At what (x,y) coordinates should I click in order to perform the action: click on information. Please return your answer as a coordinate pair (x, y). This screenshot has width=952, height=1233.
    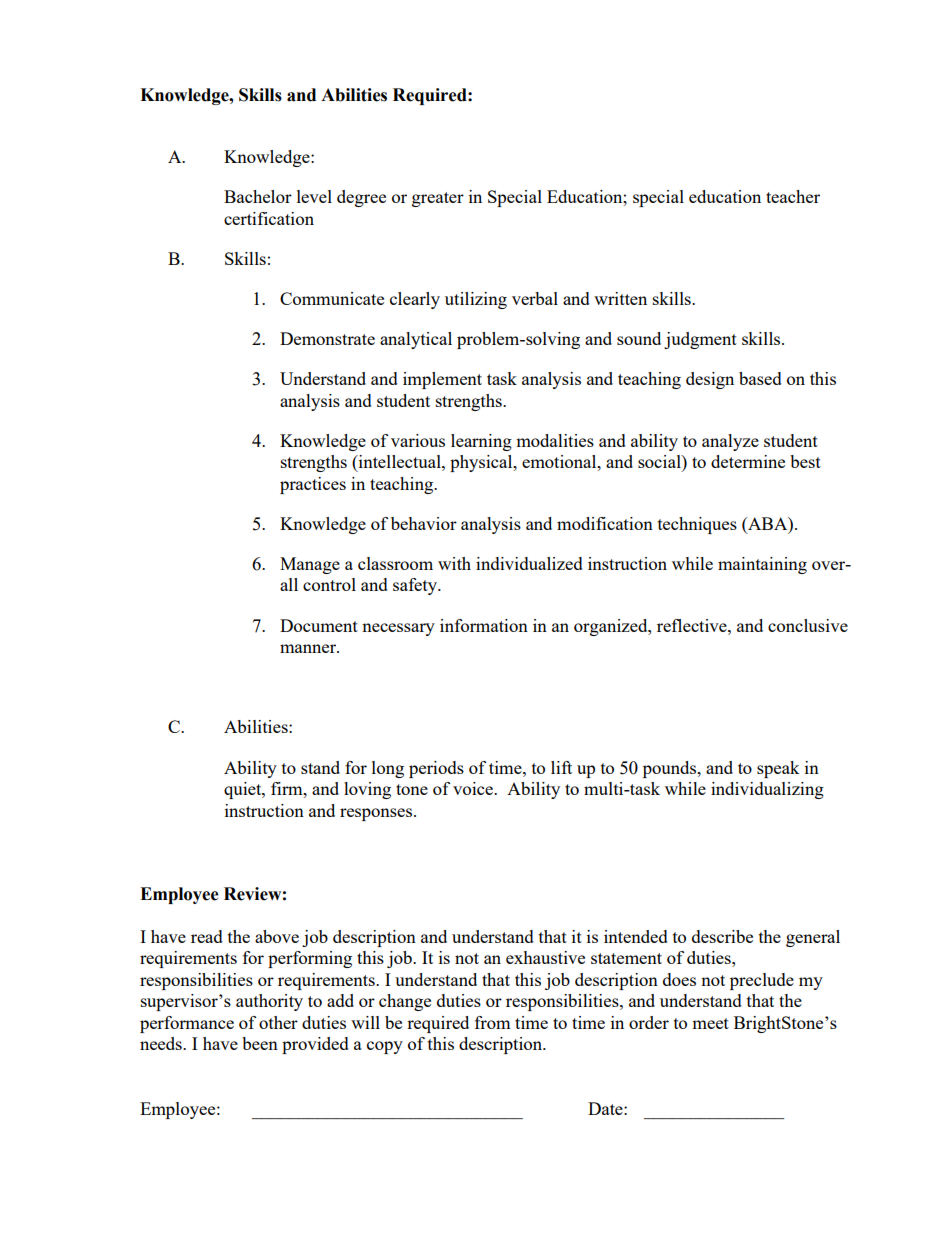
    Looking at the image, I should click on (484, 625).
